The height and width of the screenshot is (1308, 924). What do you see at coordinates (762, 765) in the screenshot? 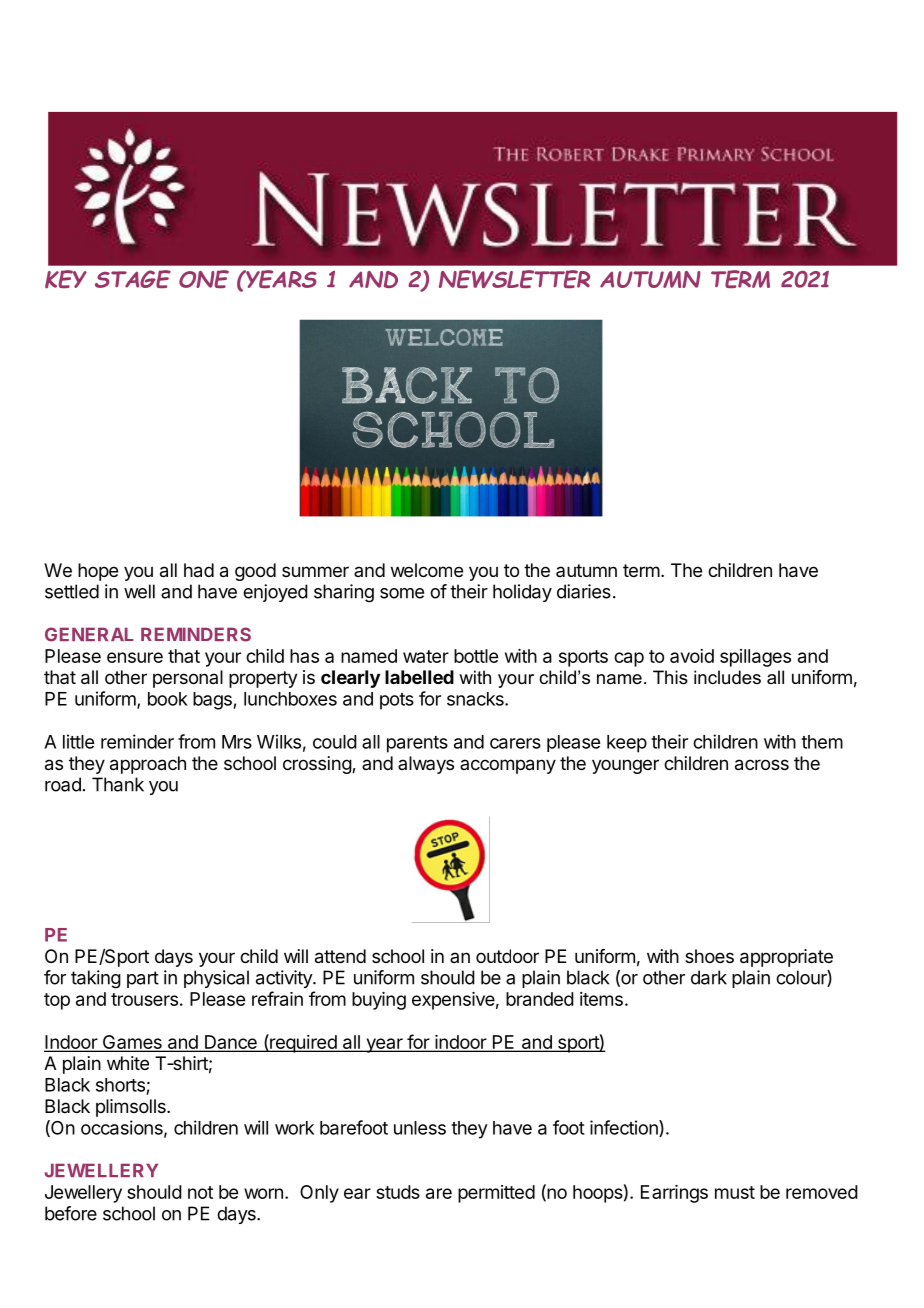
I see `across` at bounding box center [762, 765].
